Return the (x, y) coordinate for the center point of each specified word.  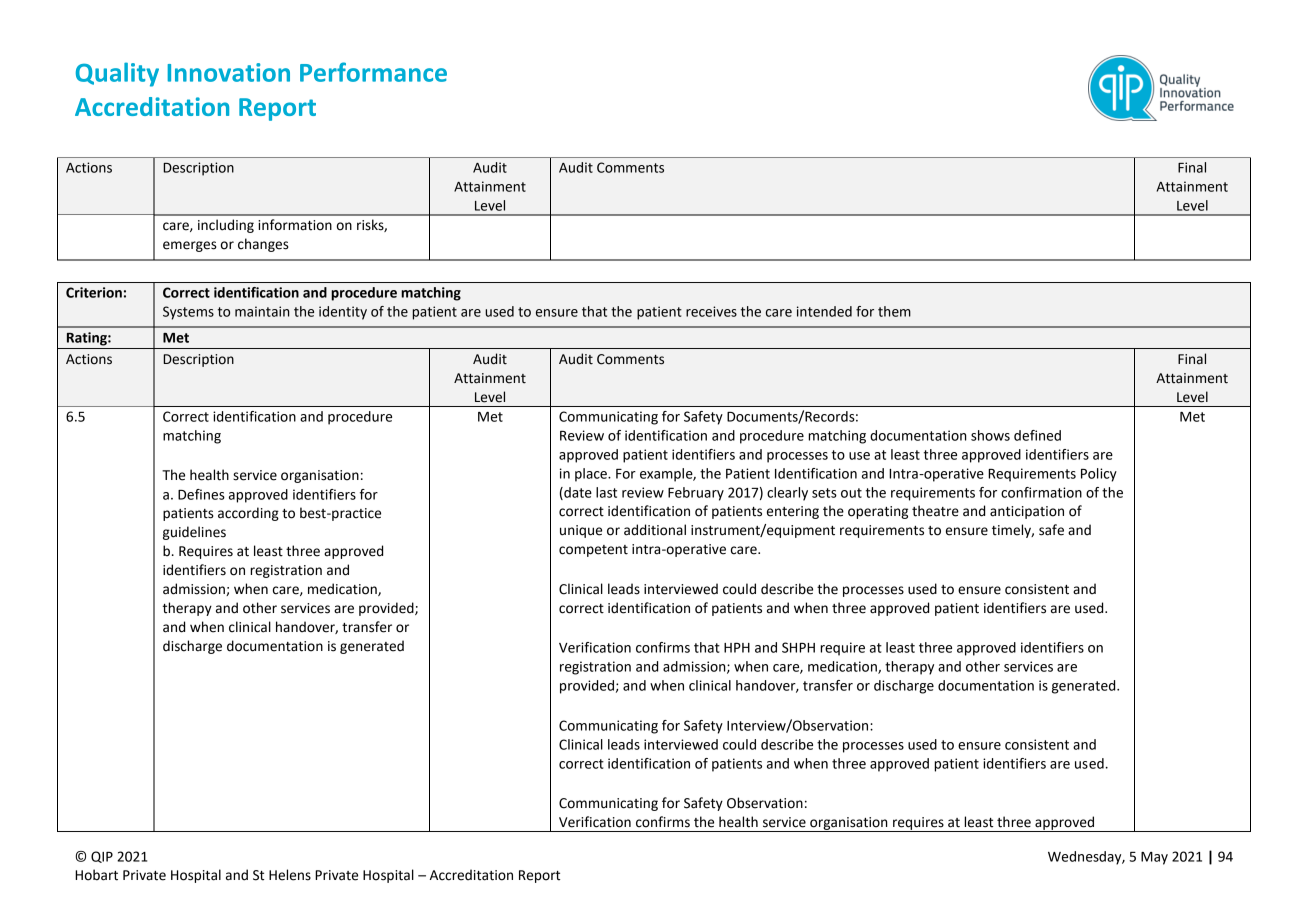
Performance (373, 72)
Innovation (229, 72)
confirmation (1041, 492)
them (894, 311)
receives (711, 311)
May (1154, 858)
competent (593, 551)
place (592, 475)
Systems (188, 313)
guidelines (194, 533)
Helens (290, 875)
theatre (935, 511)
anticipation (1027, 512)
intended (824, 311)
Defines (201, 494)
